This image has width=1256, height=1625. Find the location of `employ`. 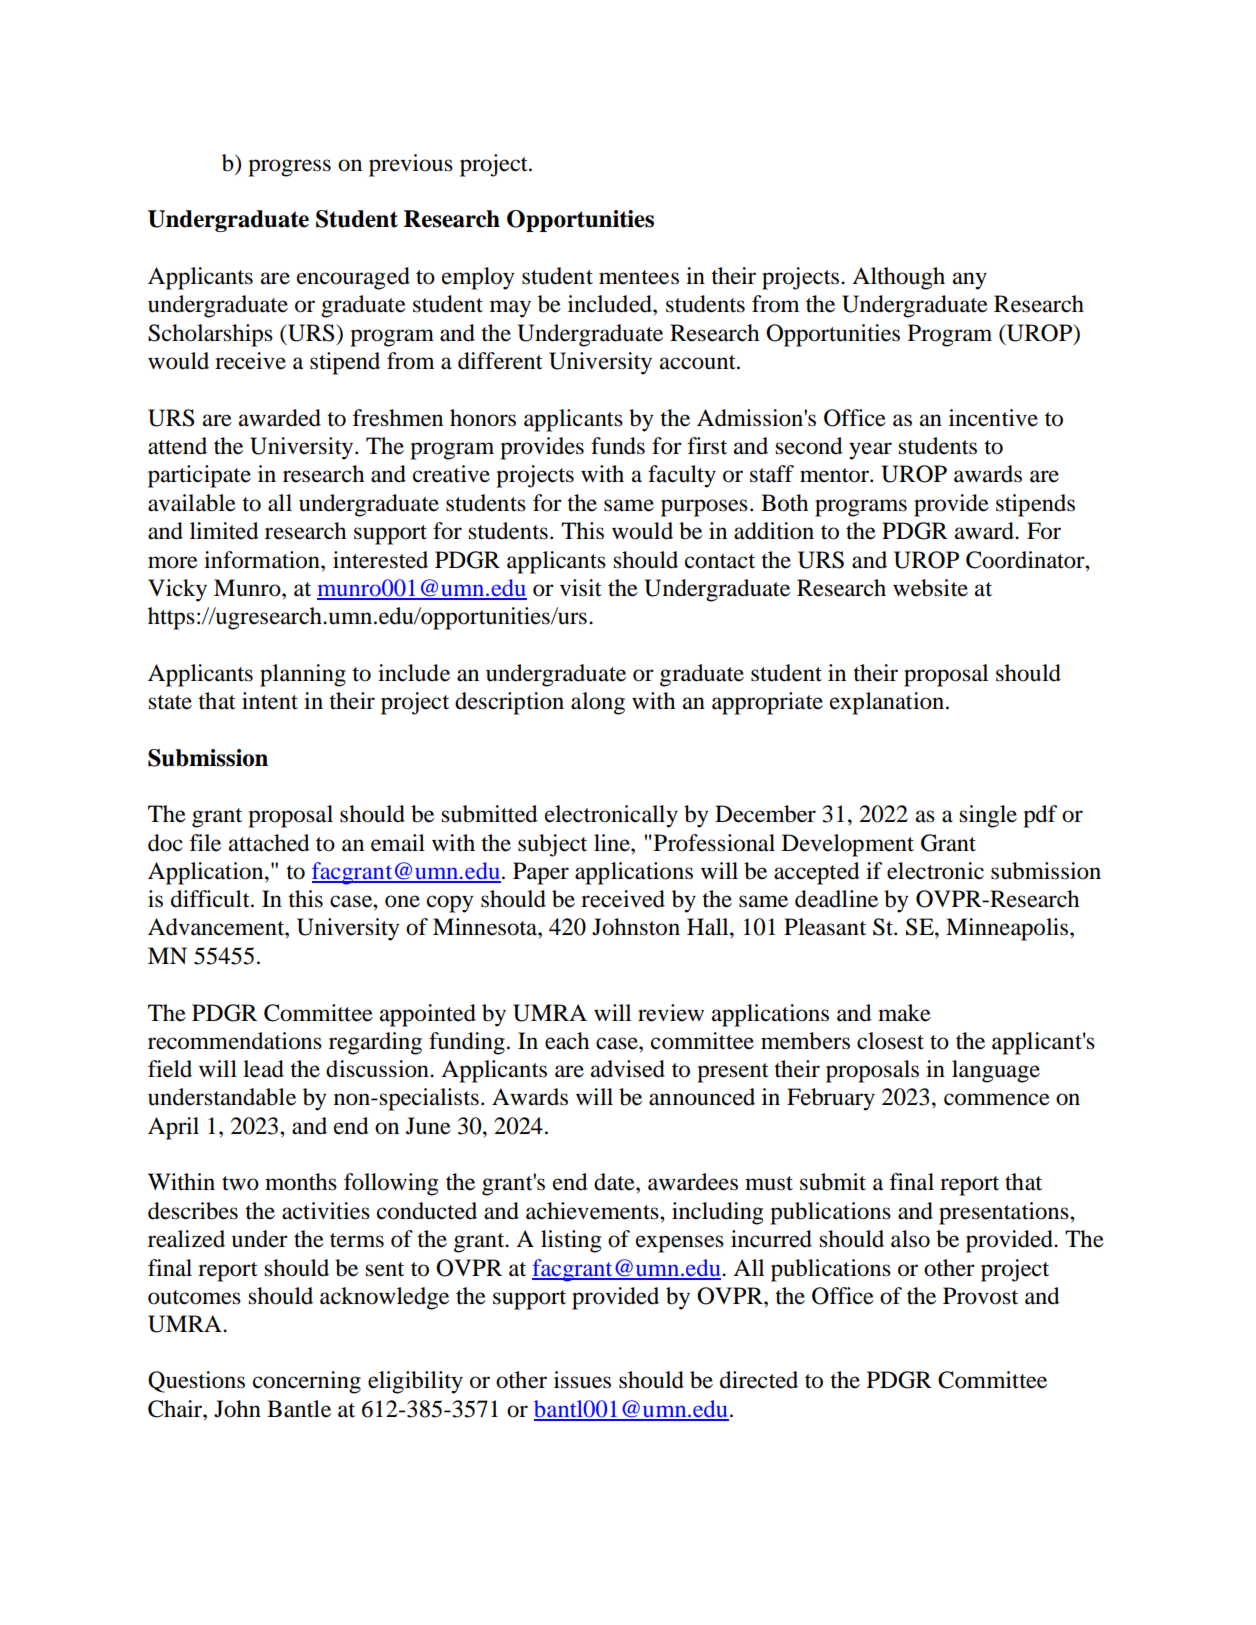

employ is located at coordinates (478, 278).
